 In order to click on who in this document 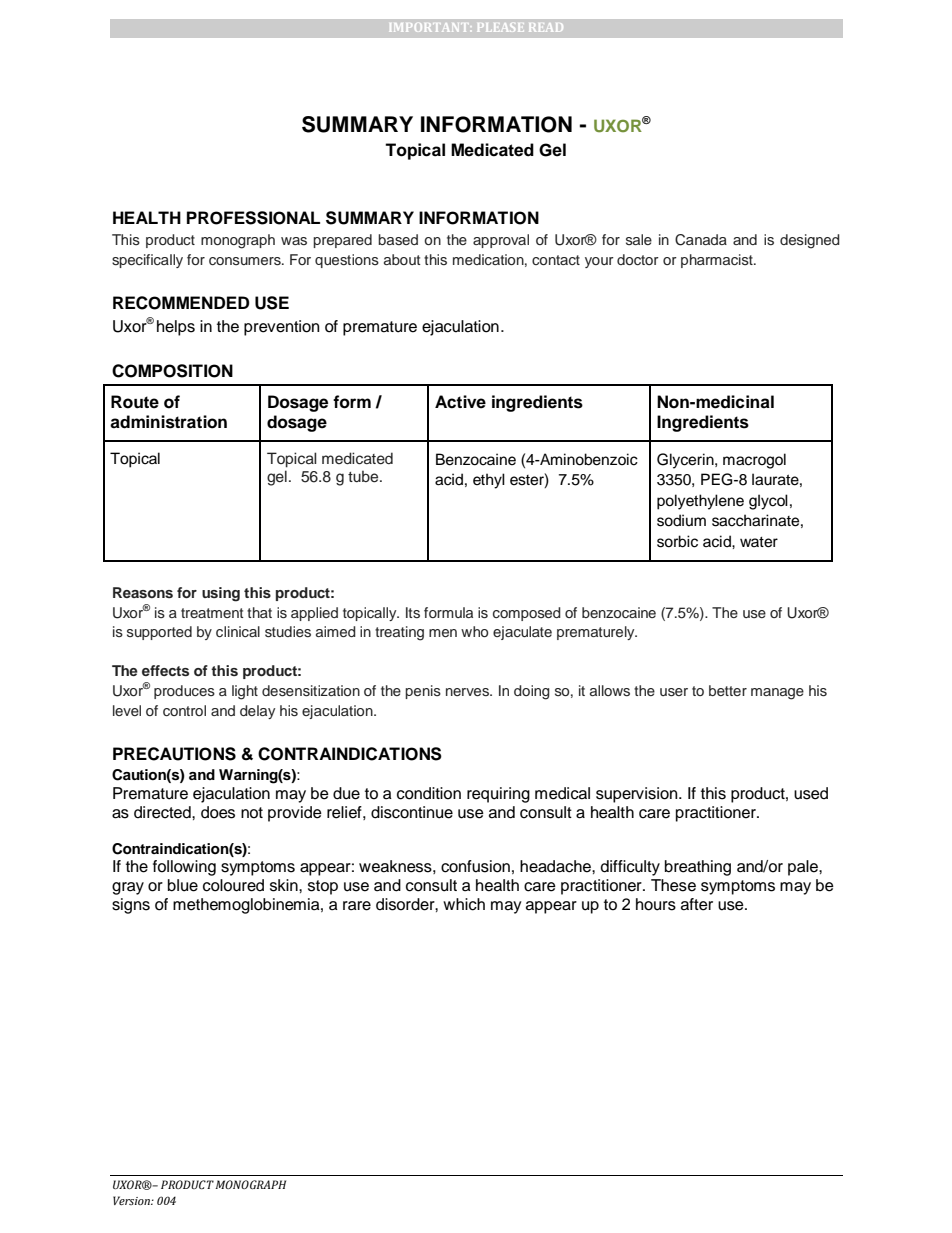, I will do `click(474, 631)`.
